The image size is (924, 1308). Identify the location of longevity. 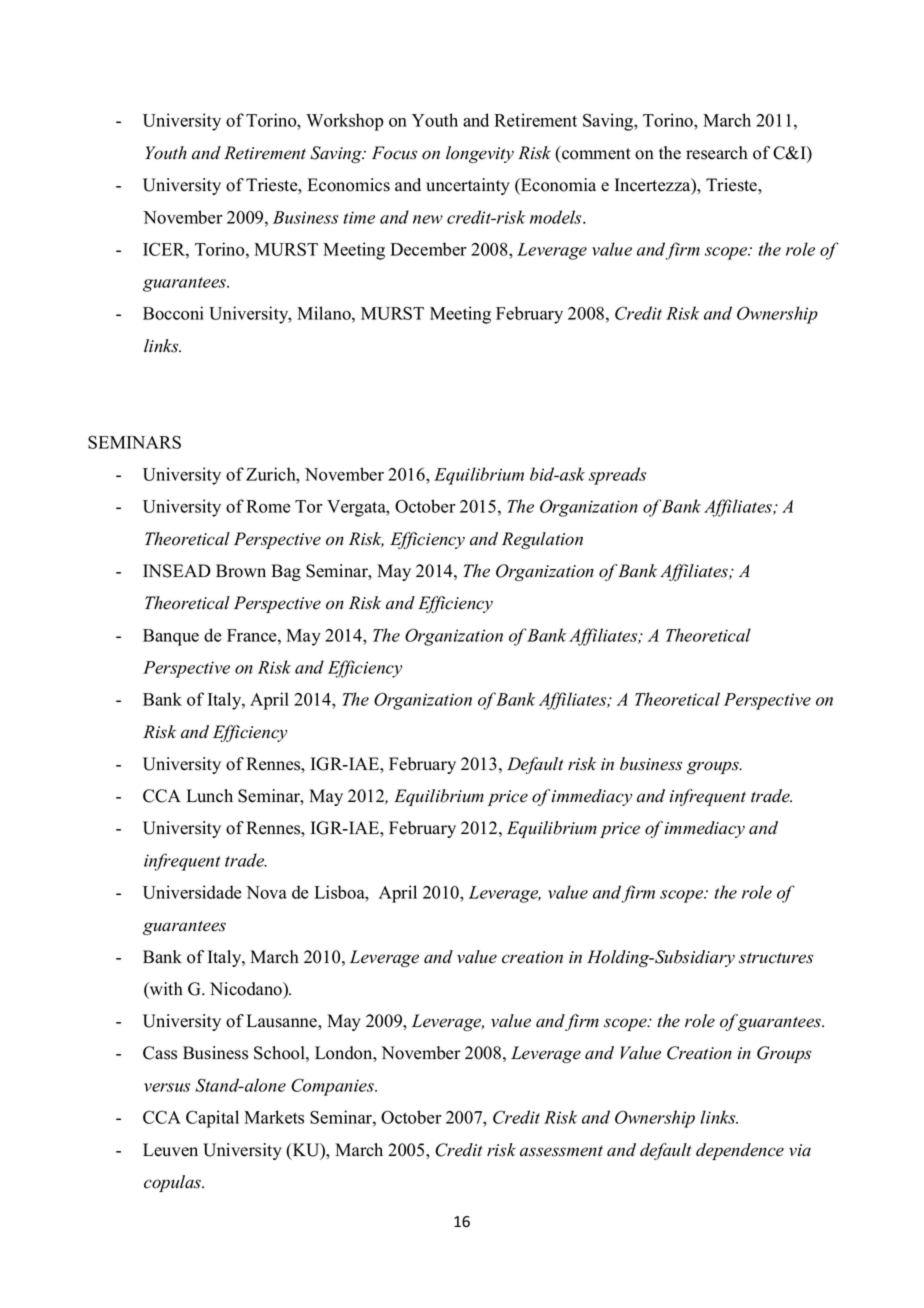
(480, 154).
